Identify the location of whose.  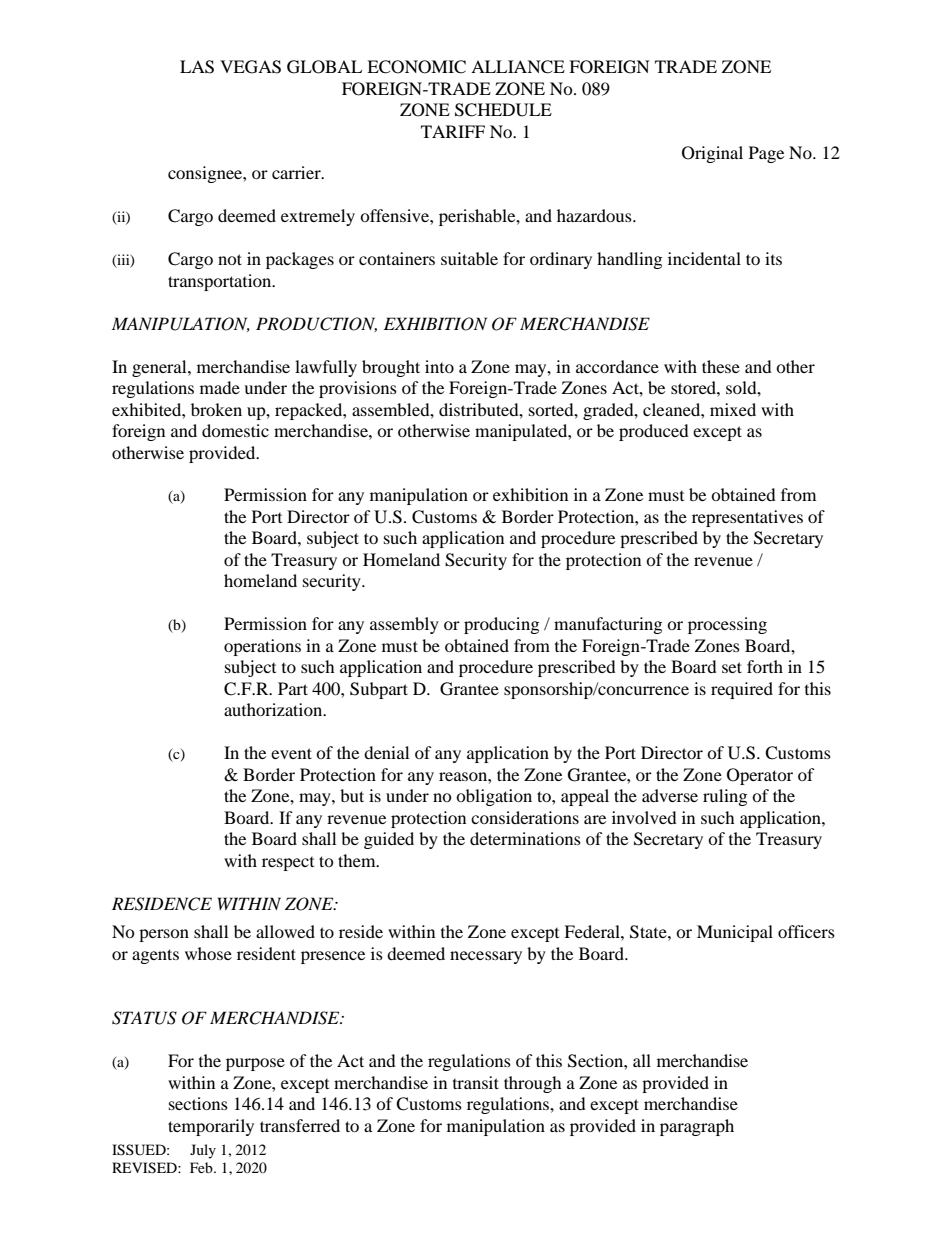
(208, 953).
